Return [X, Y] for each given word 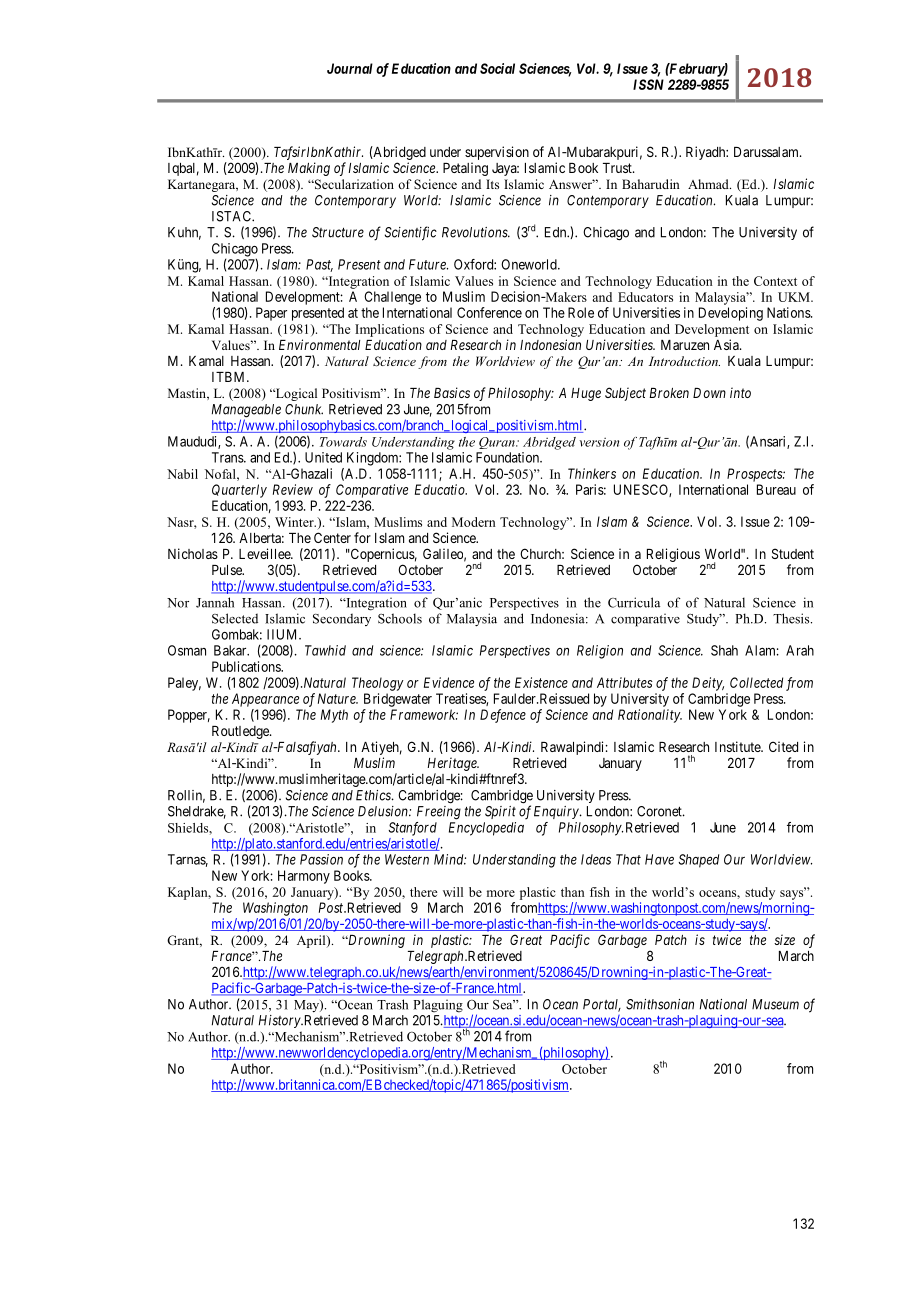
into [740, 392]
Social [497, 68]
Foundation [508, 457]
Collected [756, 682]
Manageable [246, 412]
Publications [247, 666]
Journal [350, 68]
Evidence [449, 682]
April [312, 941]
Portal [602, 1005]
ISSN [648, 84]
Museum [775, 1004]
